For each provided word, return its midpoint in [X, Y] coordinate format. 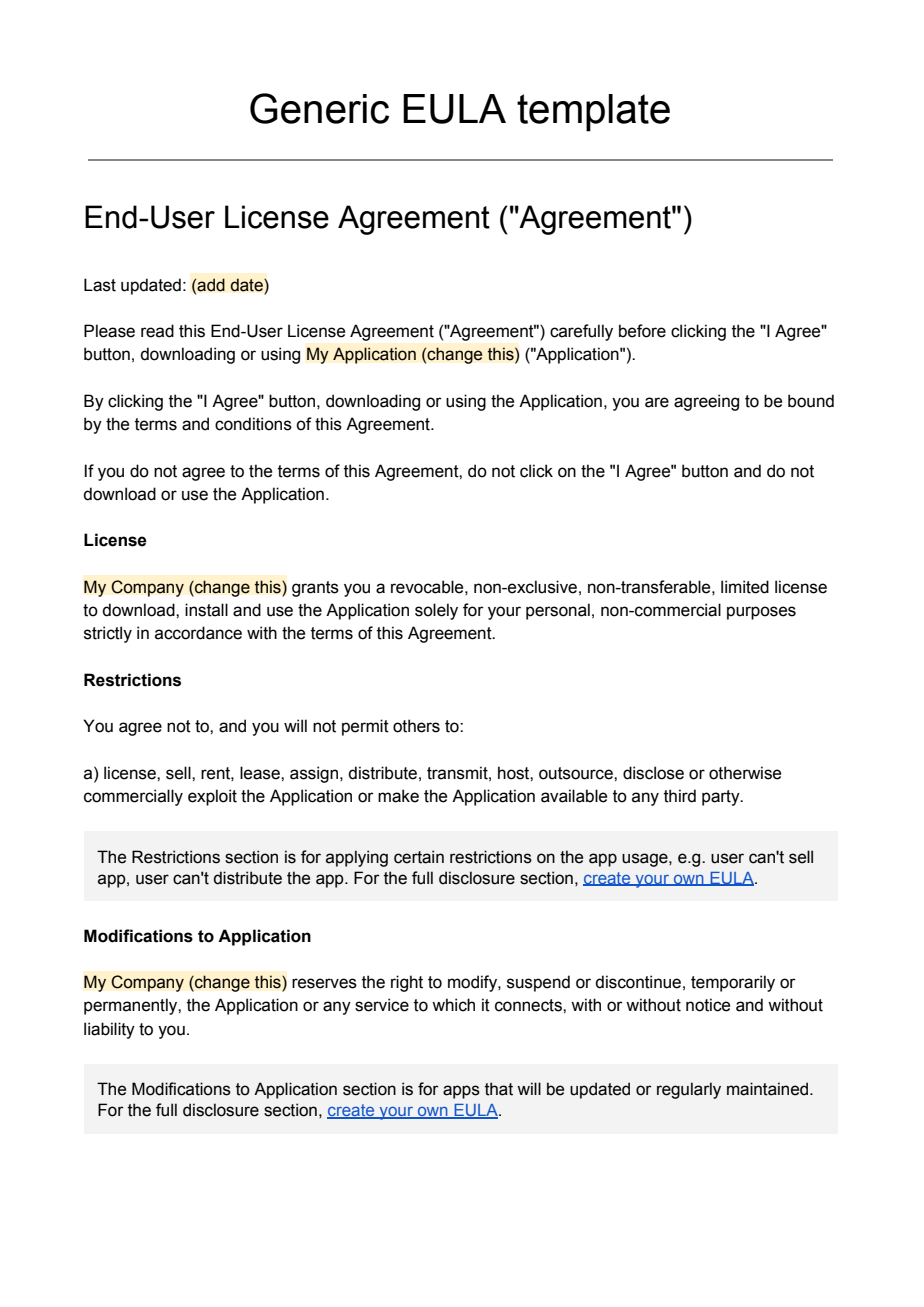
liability [109, 1030]
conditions [253, 424]
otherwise [745, 773]
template [593, 113]
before [642, 331]
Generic [319, 108]
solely [436, 611]
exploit [212, 797]
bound [811, 401]
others [416, 726]
